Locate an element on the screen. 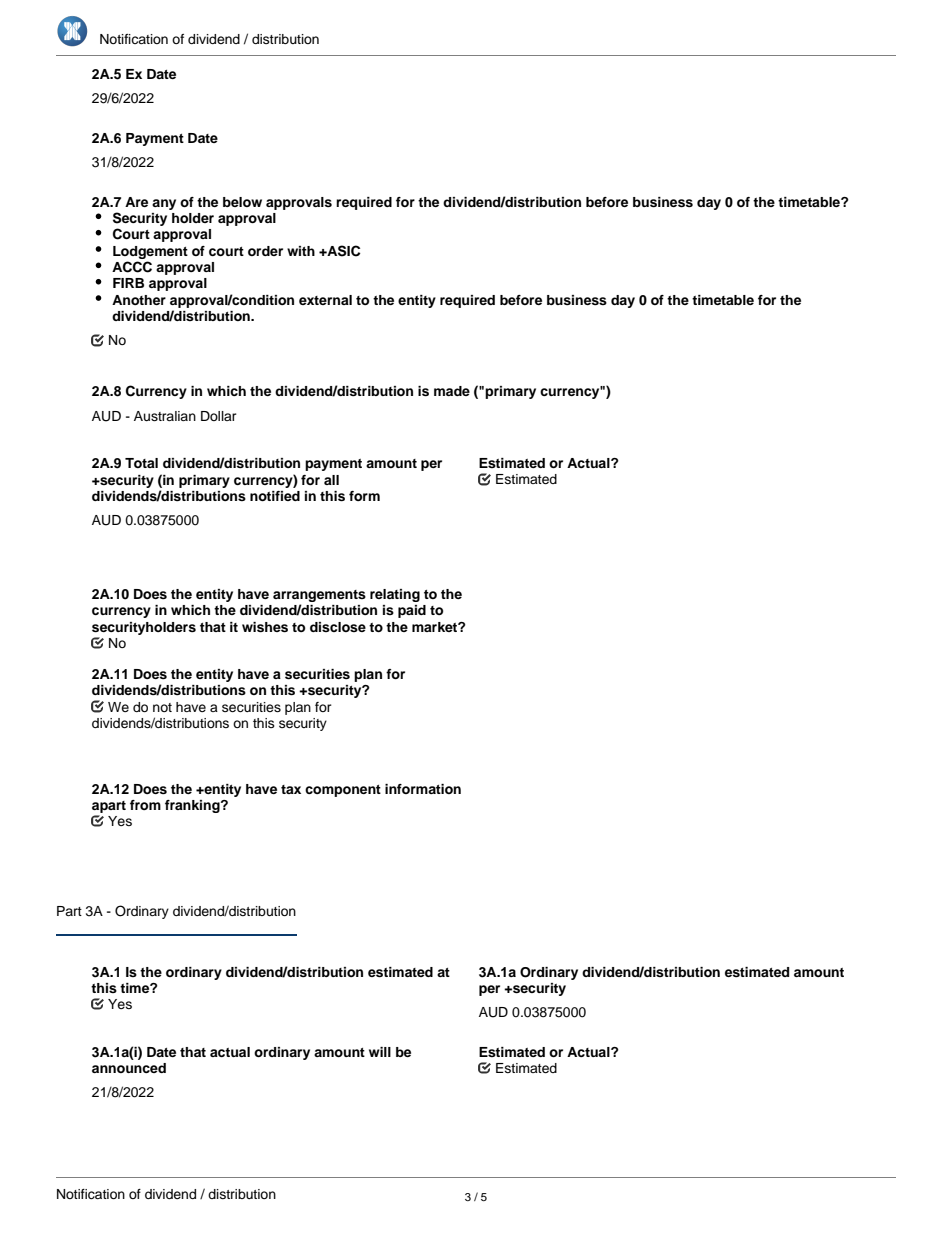 Image resolution: width=952 pixels, height=1233 pixels. component is located at coordinates (343, 791).
